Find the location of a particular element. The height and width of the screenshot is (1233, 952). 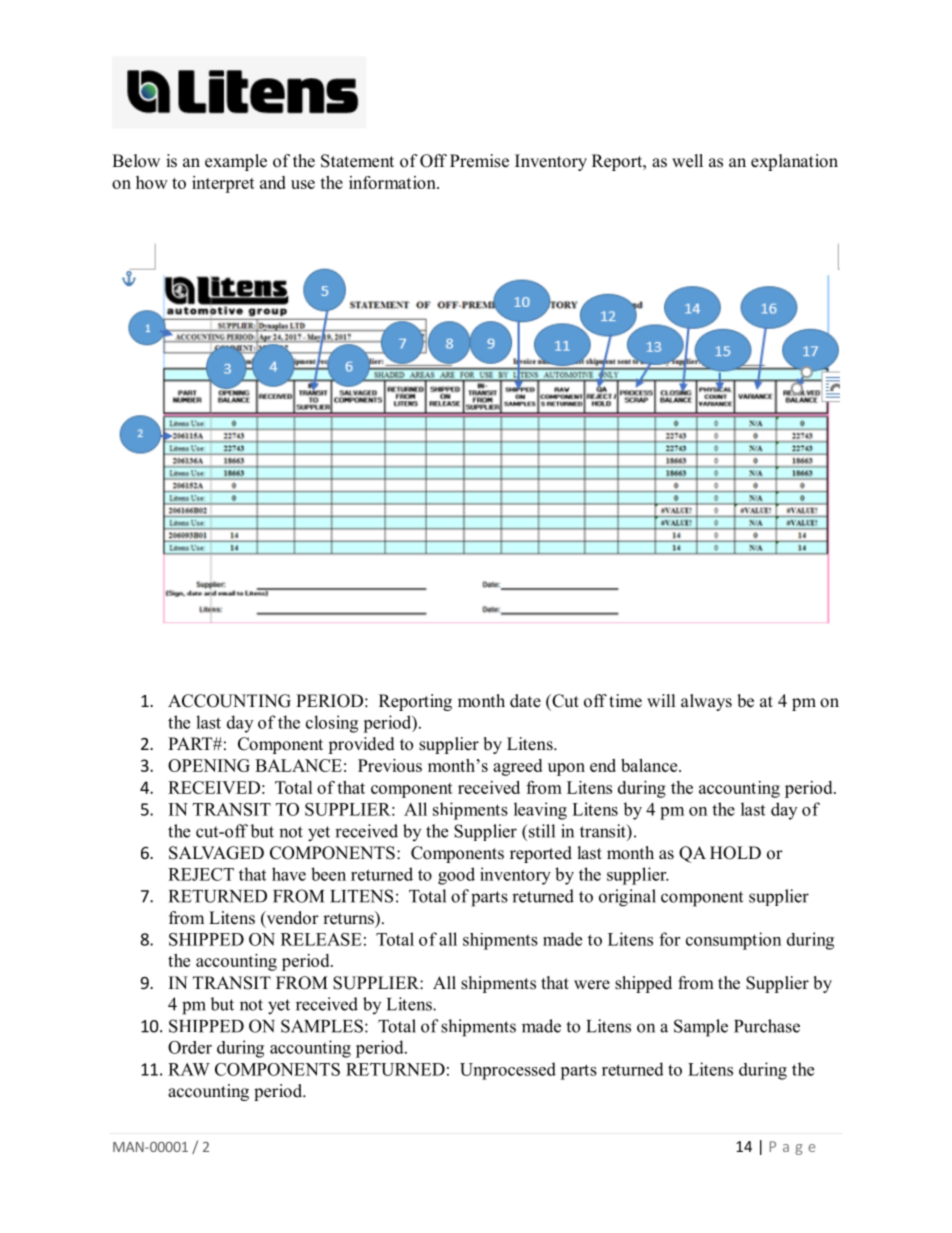

interpret is located at coordinates (223, 184).
